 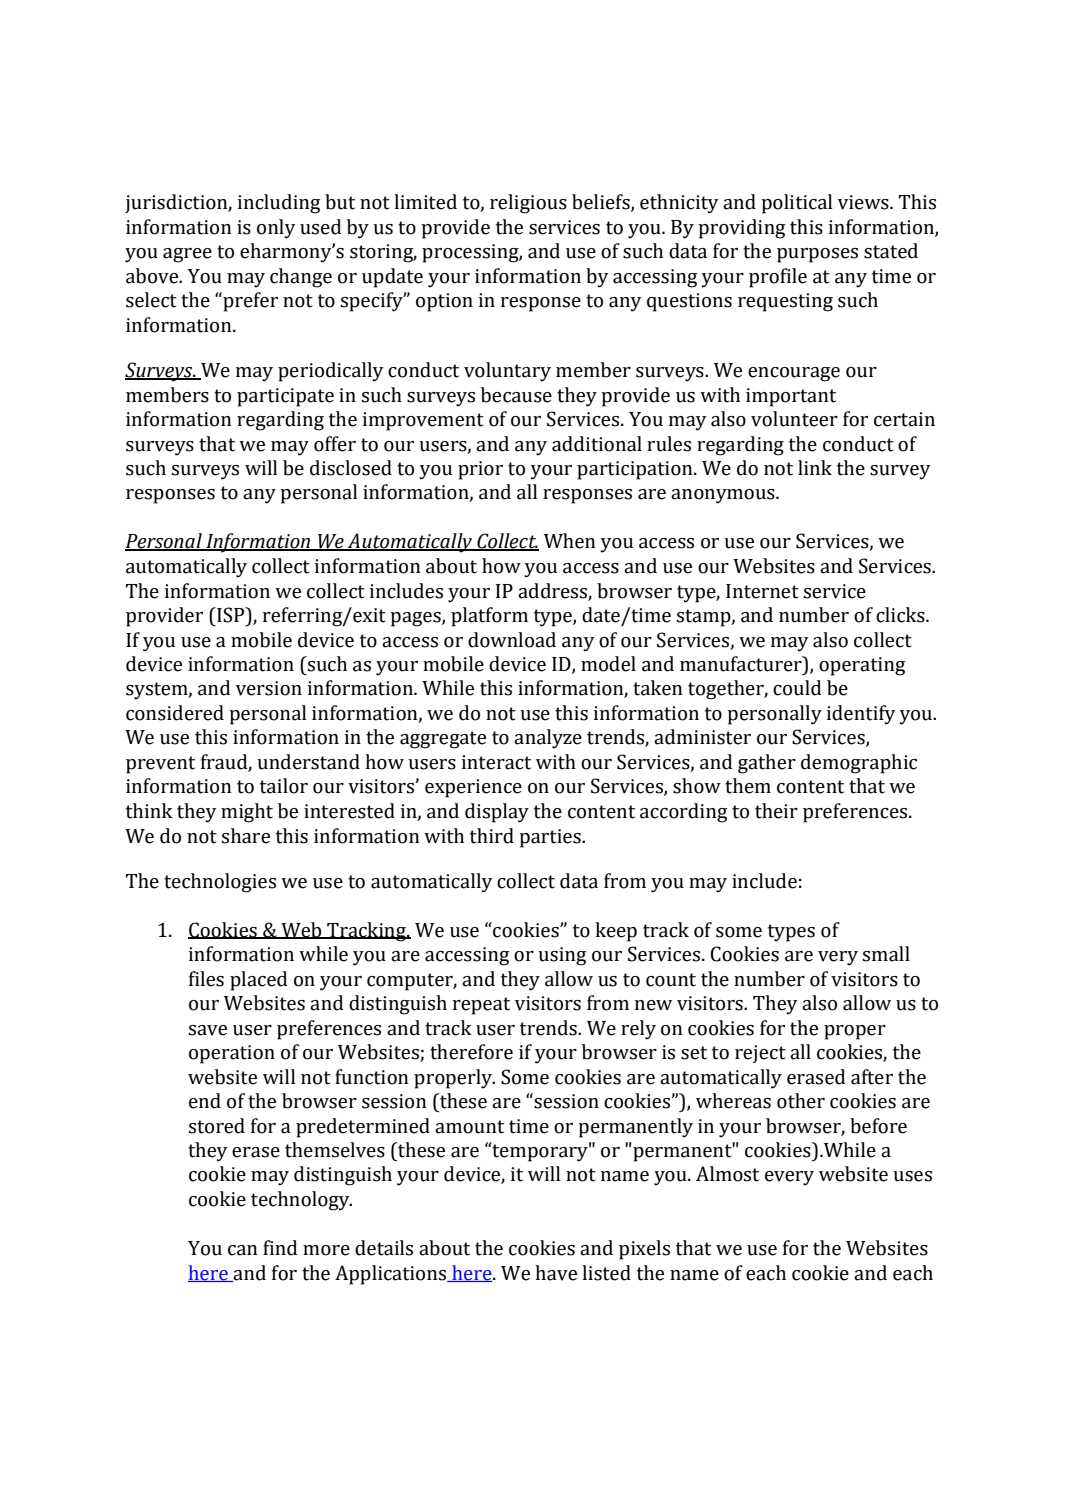 I want to click on can, so click(x=243, y=1250).
